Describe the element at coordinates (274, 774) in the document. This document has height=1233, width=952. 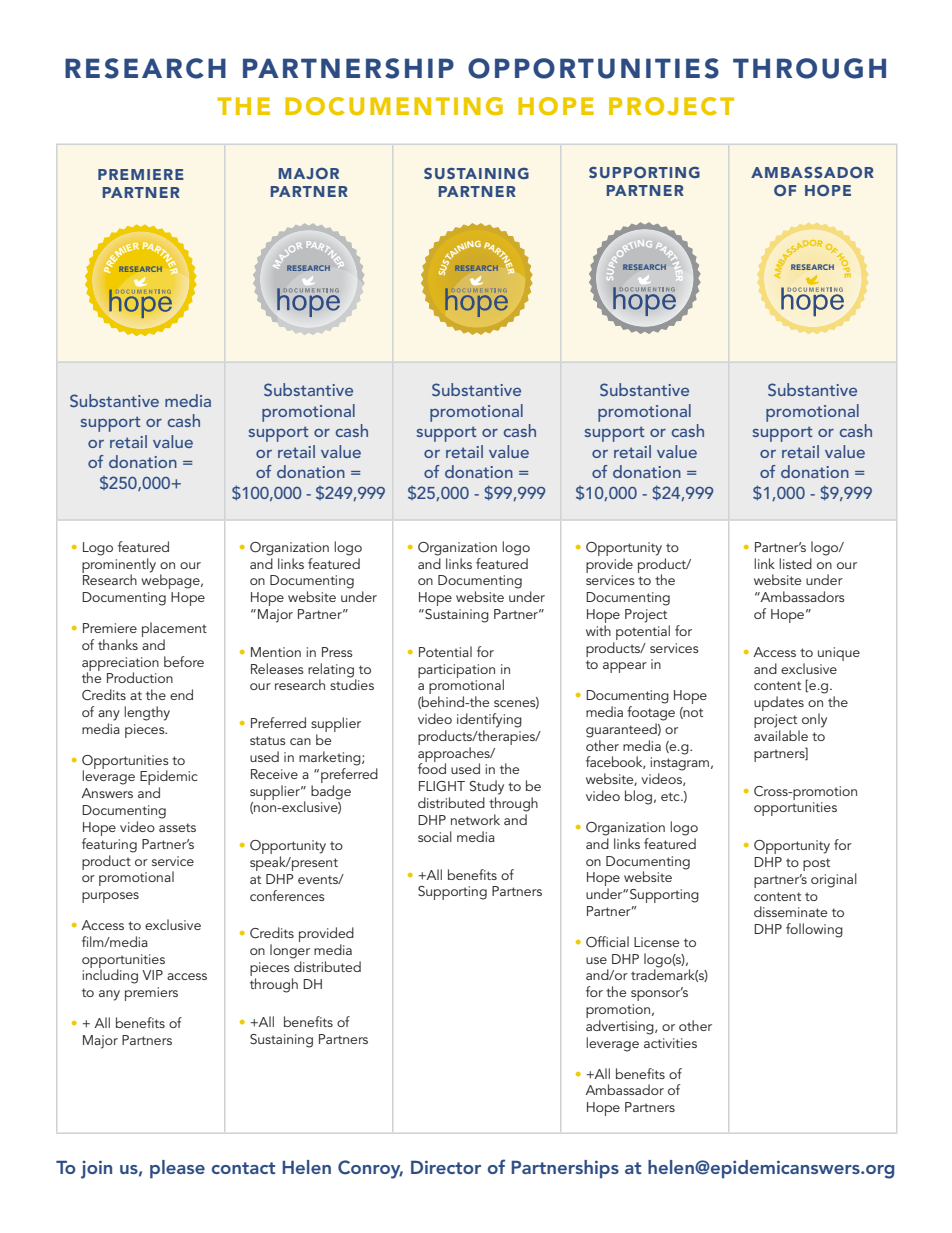
I see `Receive` at that location.
